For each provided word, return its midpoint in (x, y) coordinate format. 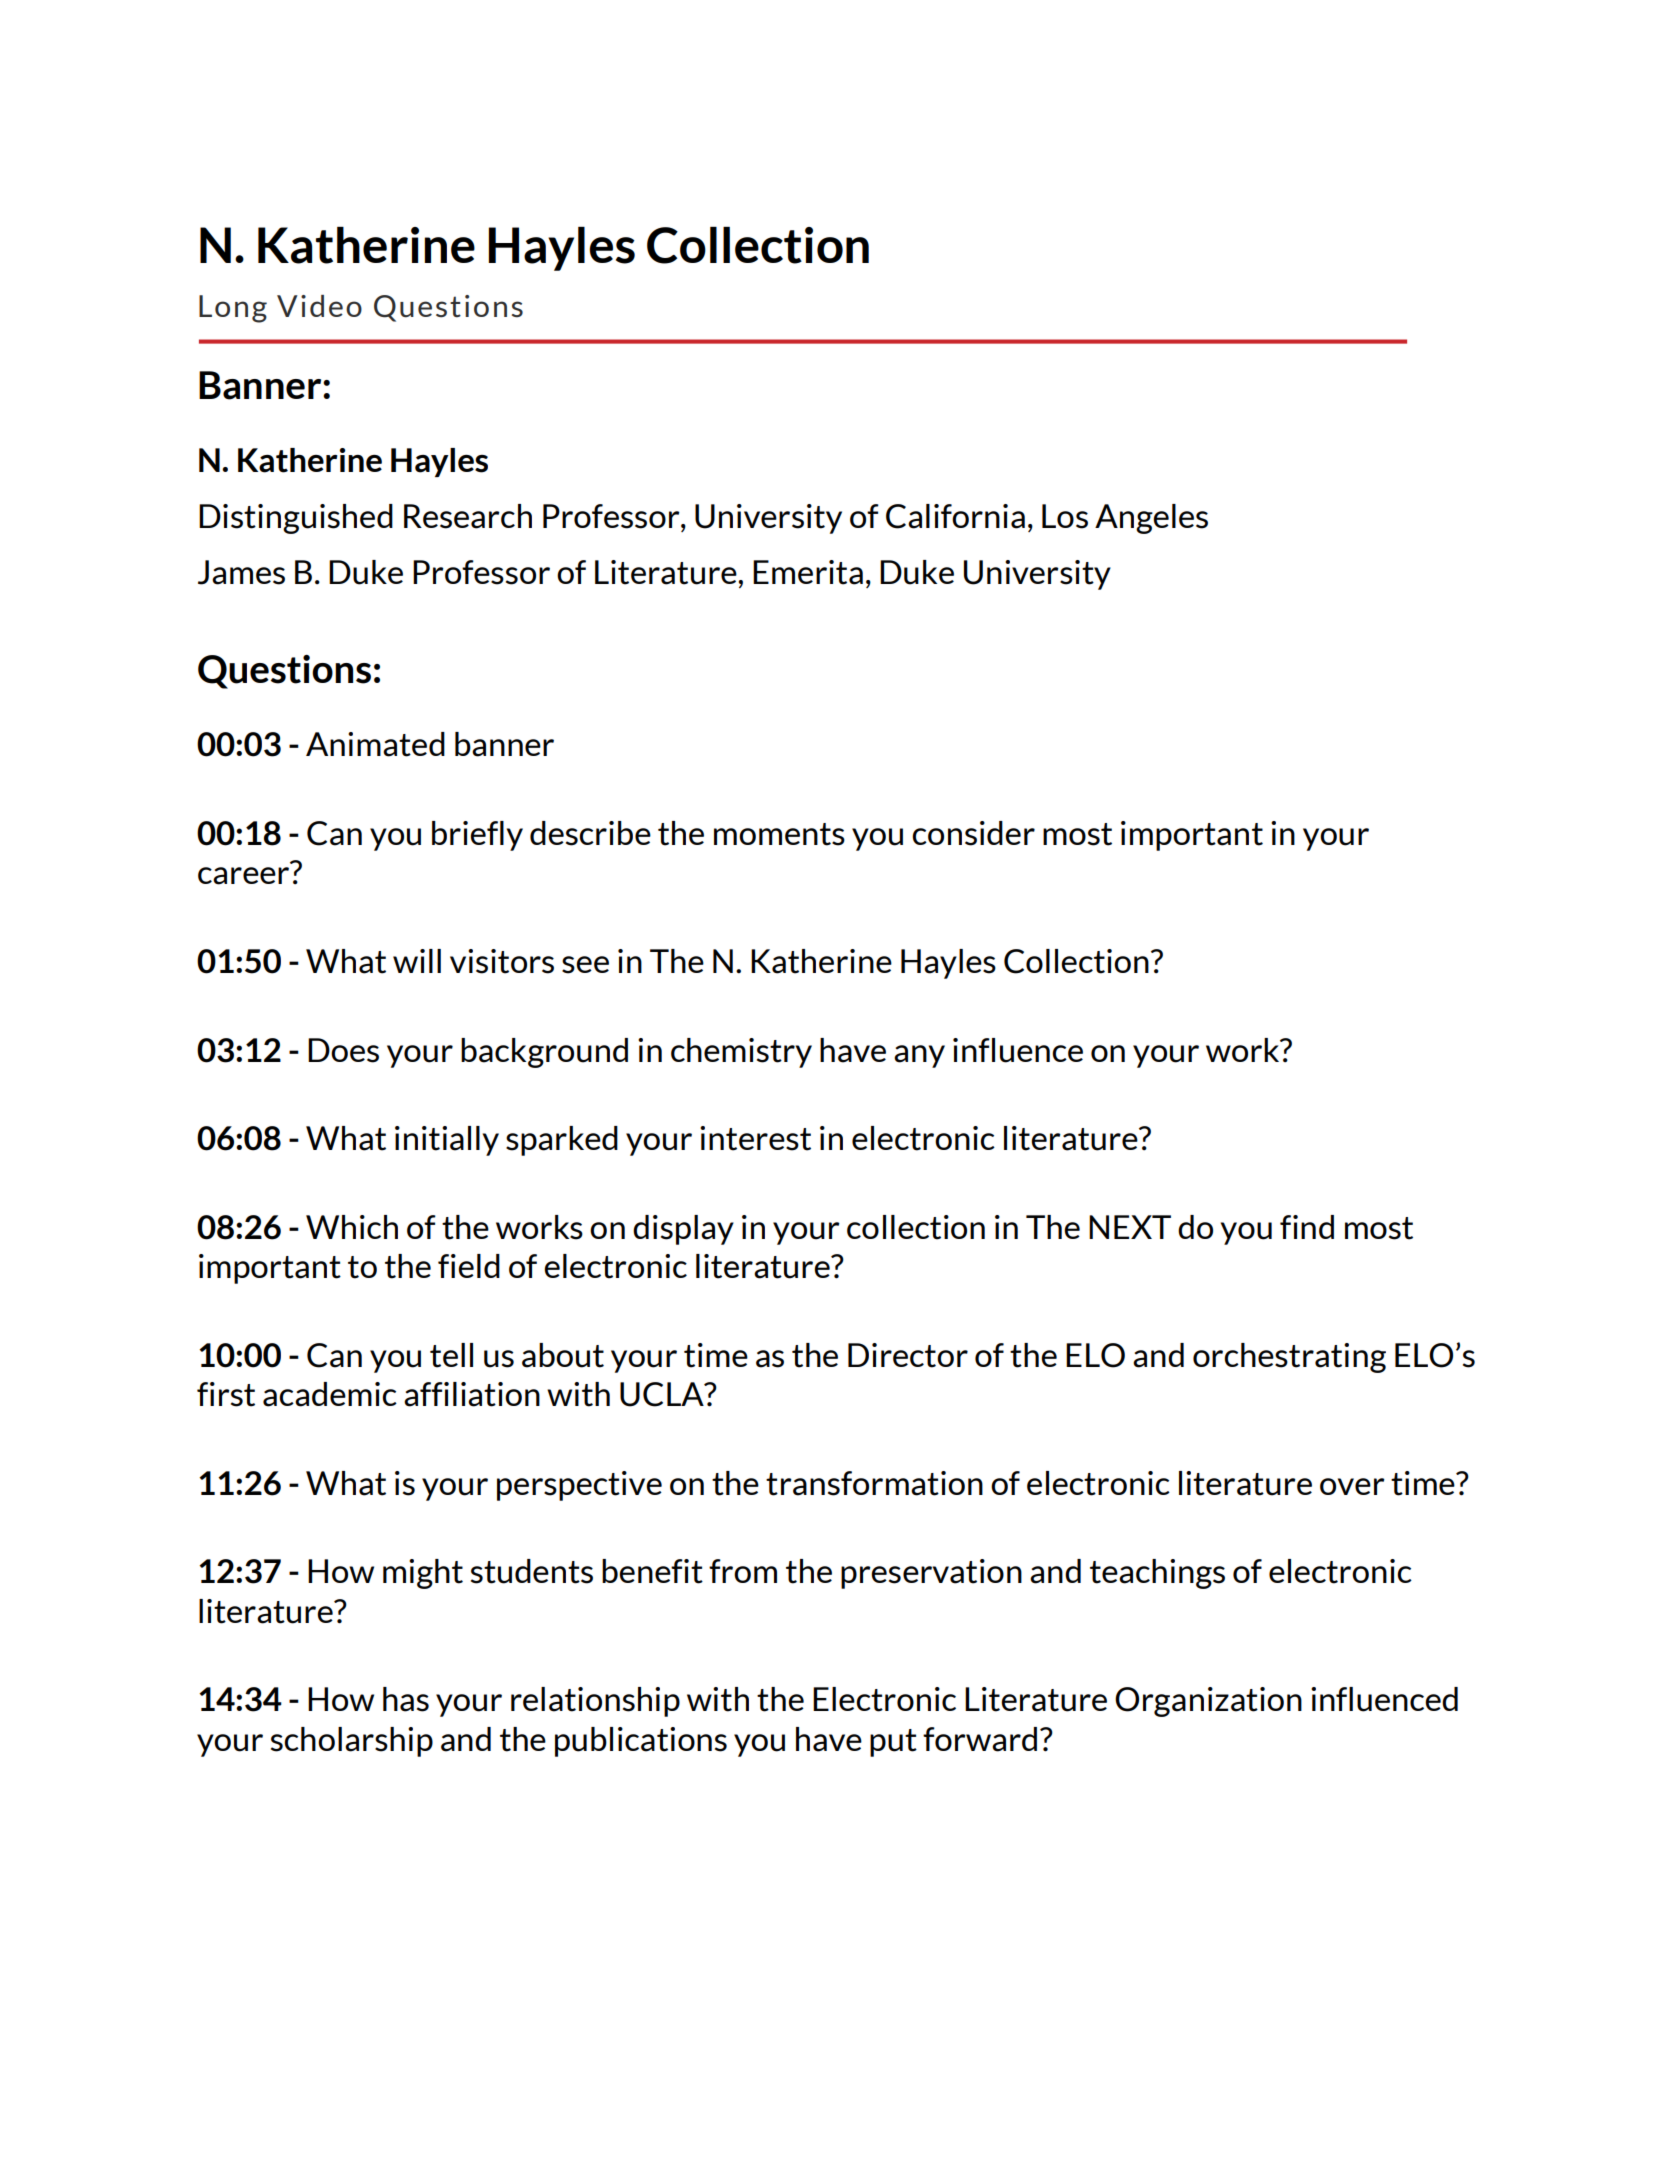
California (955, 516)
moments (779, 834)
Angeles (1151, 519)
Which (352, 1227)
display (683, 1230)
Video (319, 306)
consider (973, 833)
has (406, 1699)
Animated (375, 744)
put (893, 1743)
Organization (1208, 1702)
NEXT (1130, 1227)
